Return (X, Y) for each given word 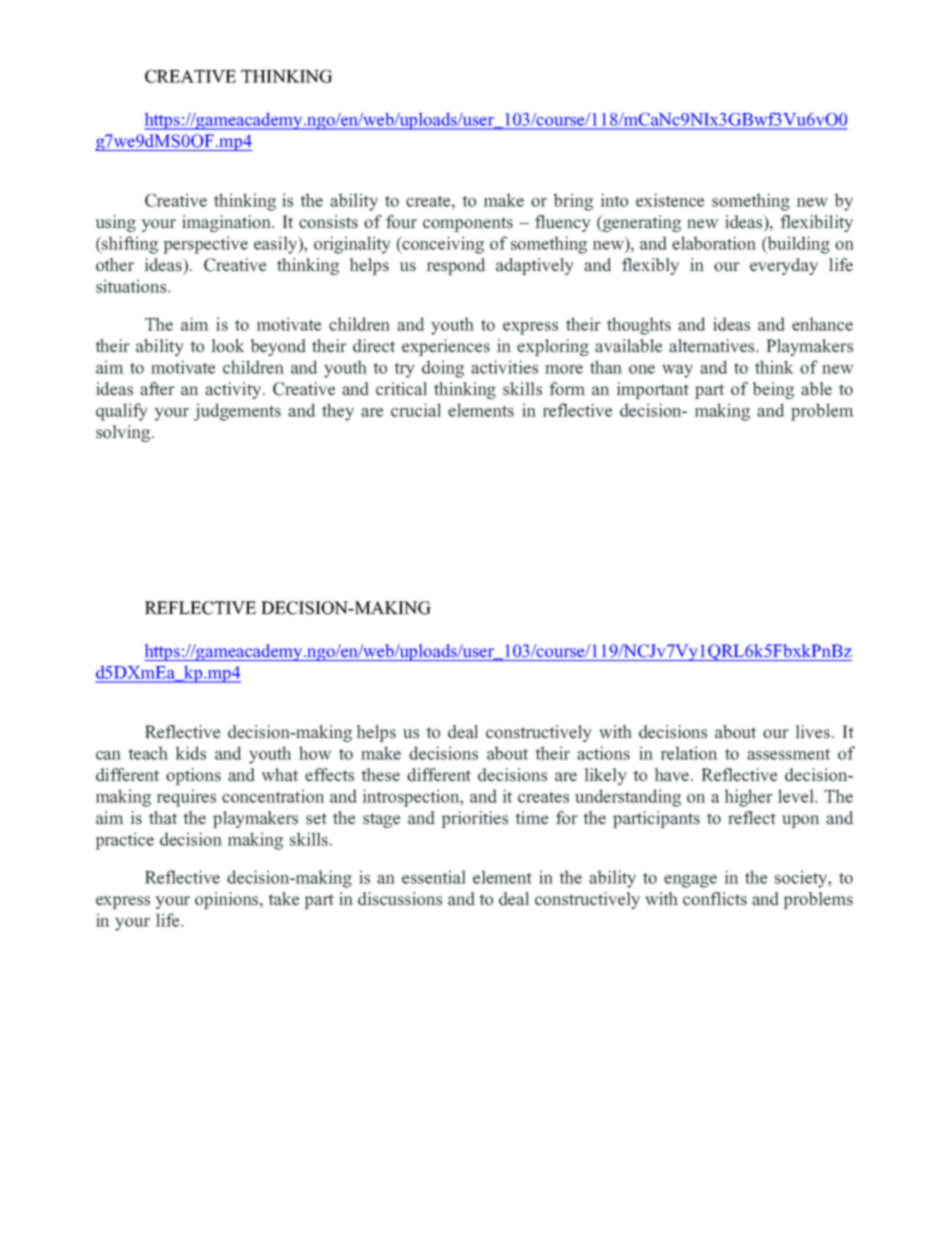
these (381, 775)
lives (813, 732)
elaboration (714, 243)
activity (234, 390)
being (773, 390)
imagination (228, 223)
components (468, 224)
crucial (416, 410)
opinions (228, 900)
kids (191, 753)
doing (443, 369)
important (653, 390)
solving (123, 433)
